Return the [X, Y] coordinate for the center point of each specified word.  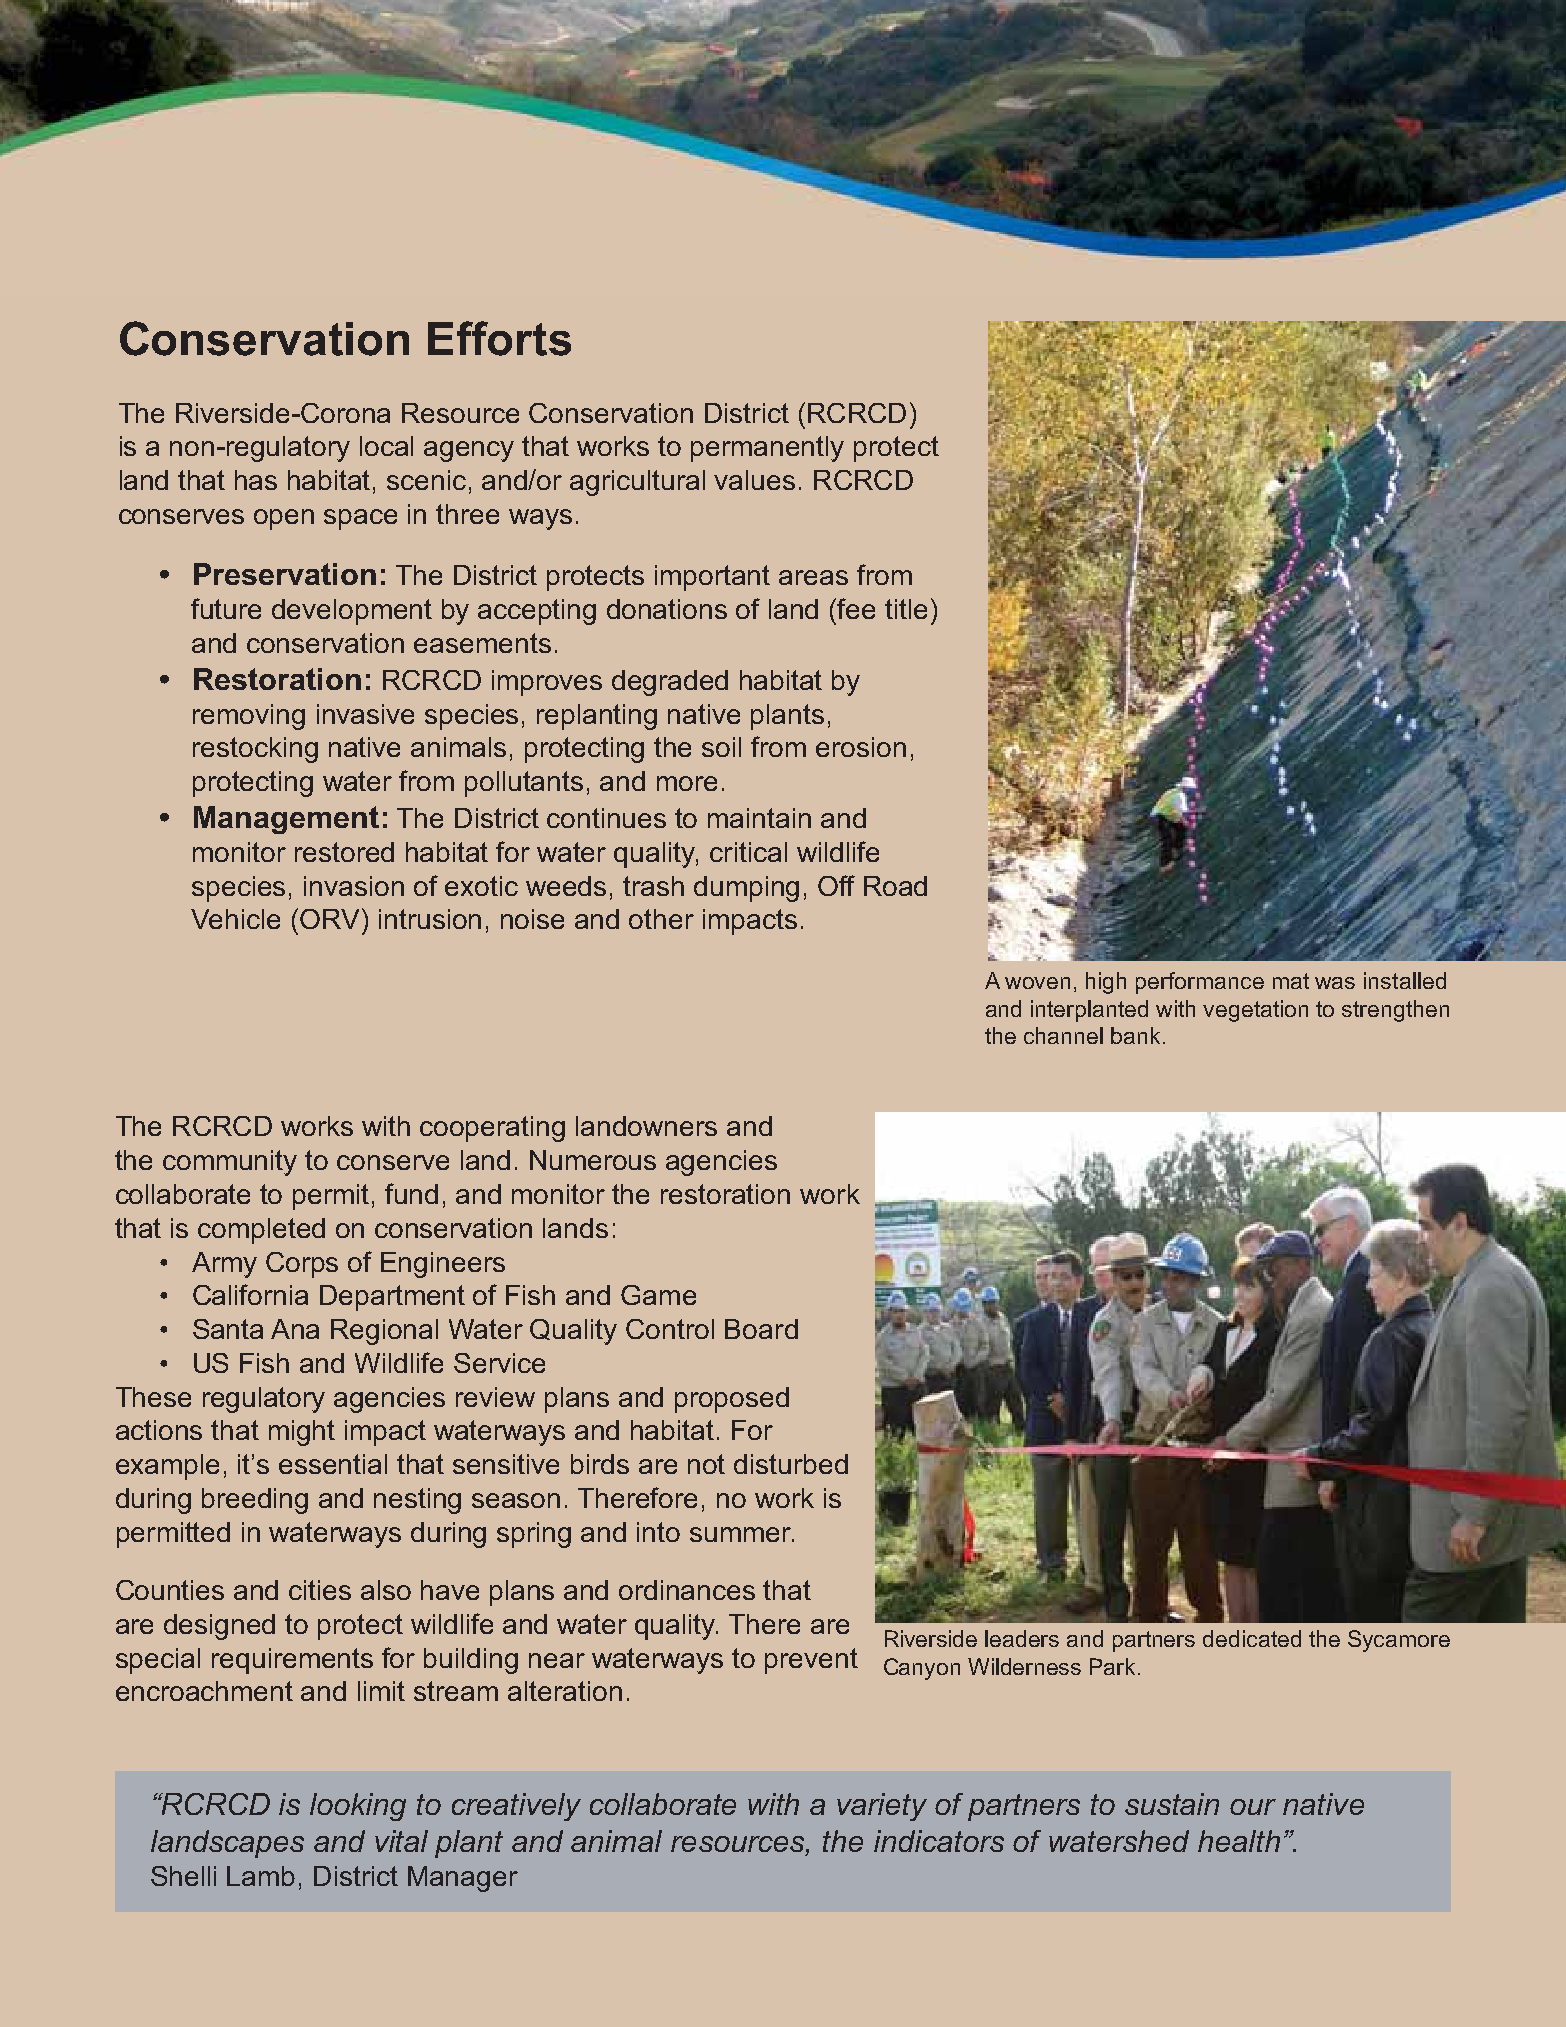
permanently [767, 449]
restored [344, 852]
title [906, 609]
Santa [228, 1329]
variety [882, 1807]
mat [1291, 981]
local [386, 446]
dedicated [1252, 1638]
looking [358, 1807]
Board [761, 1329]
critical [748, 852]
